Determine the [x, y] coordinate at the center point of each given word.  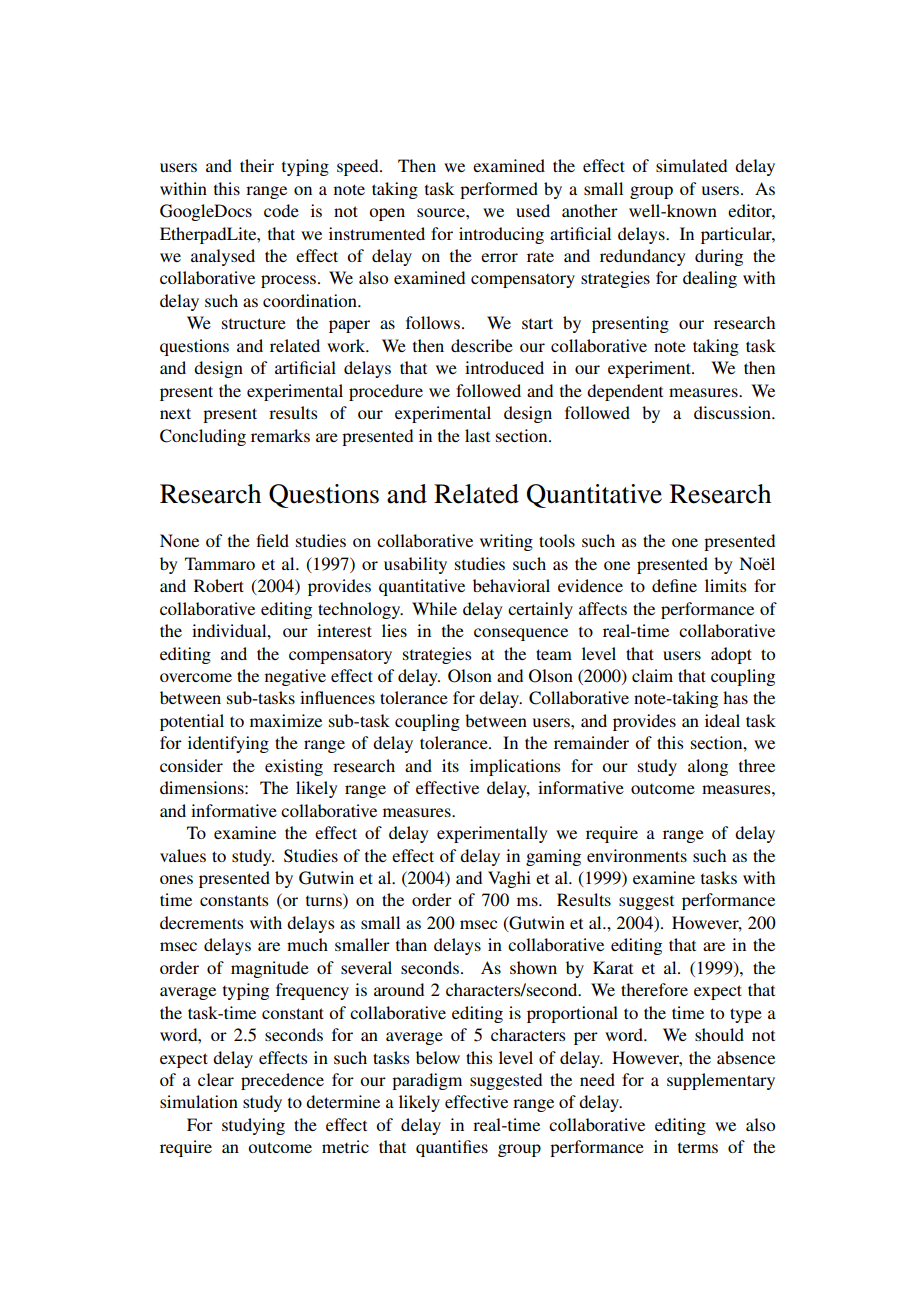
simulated [691, 165]
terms [698, 1148]
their [257, 165]
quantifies [452, 1148]
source [442, 212]
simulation [199, 1101]
